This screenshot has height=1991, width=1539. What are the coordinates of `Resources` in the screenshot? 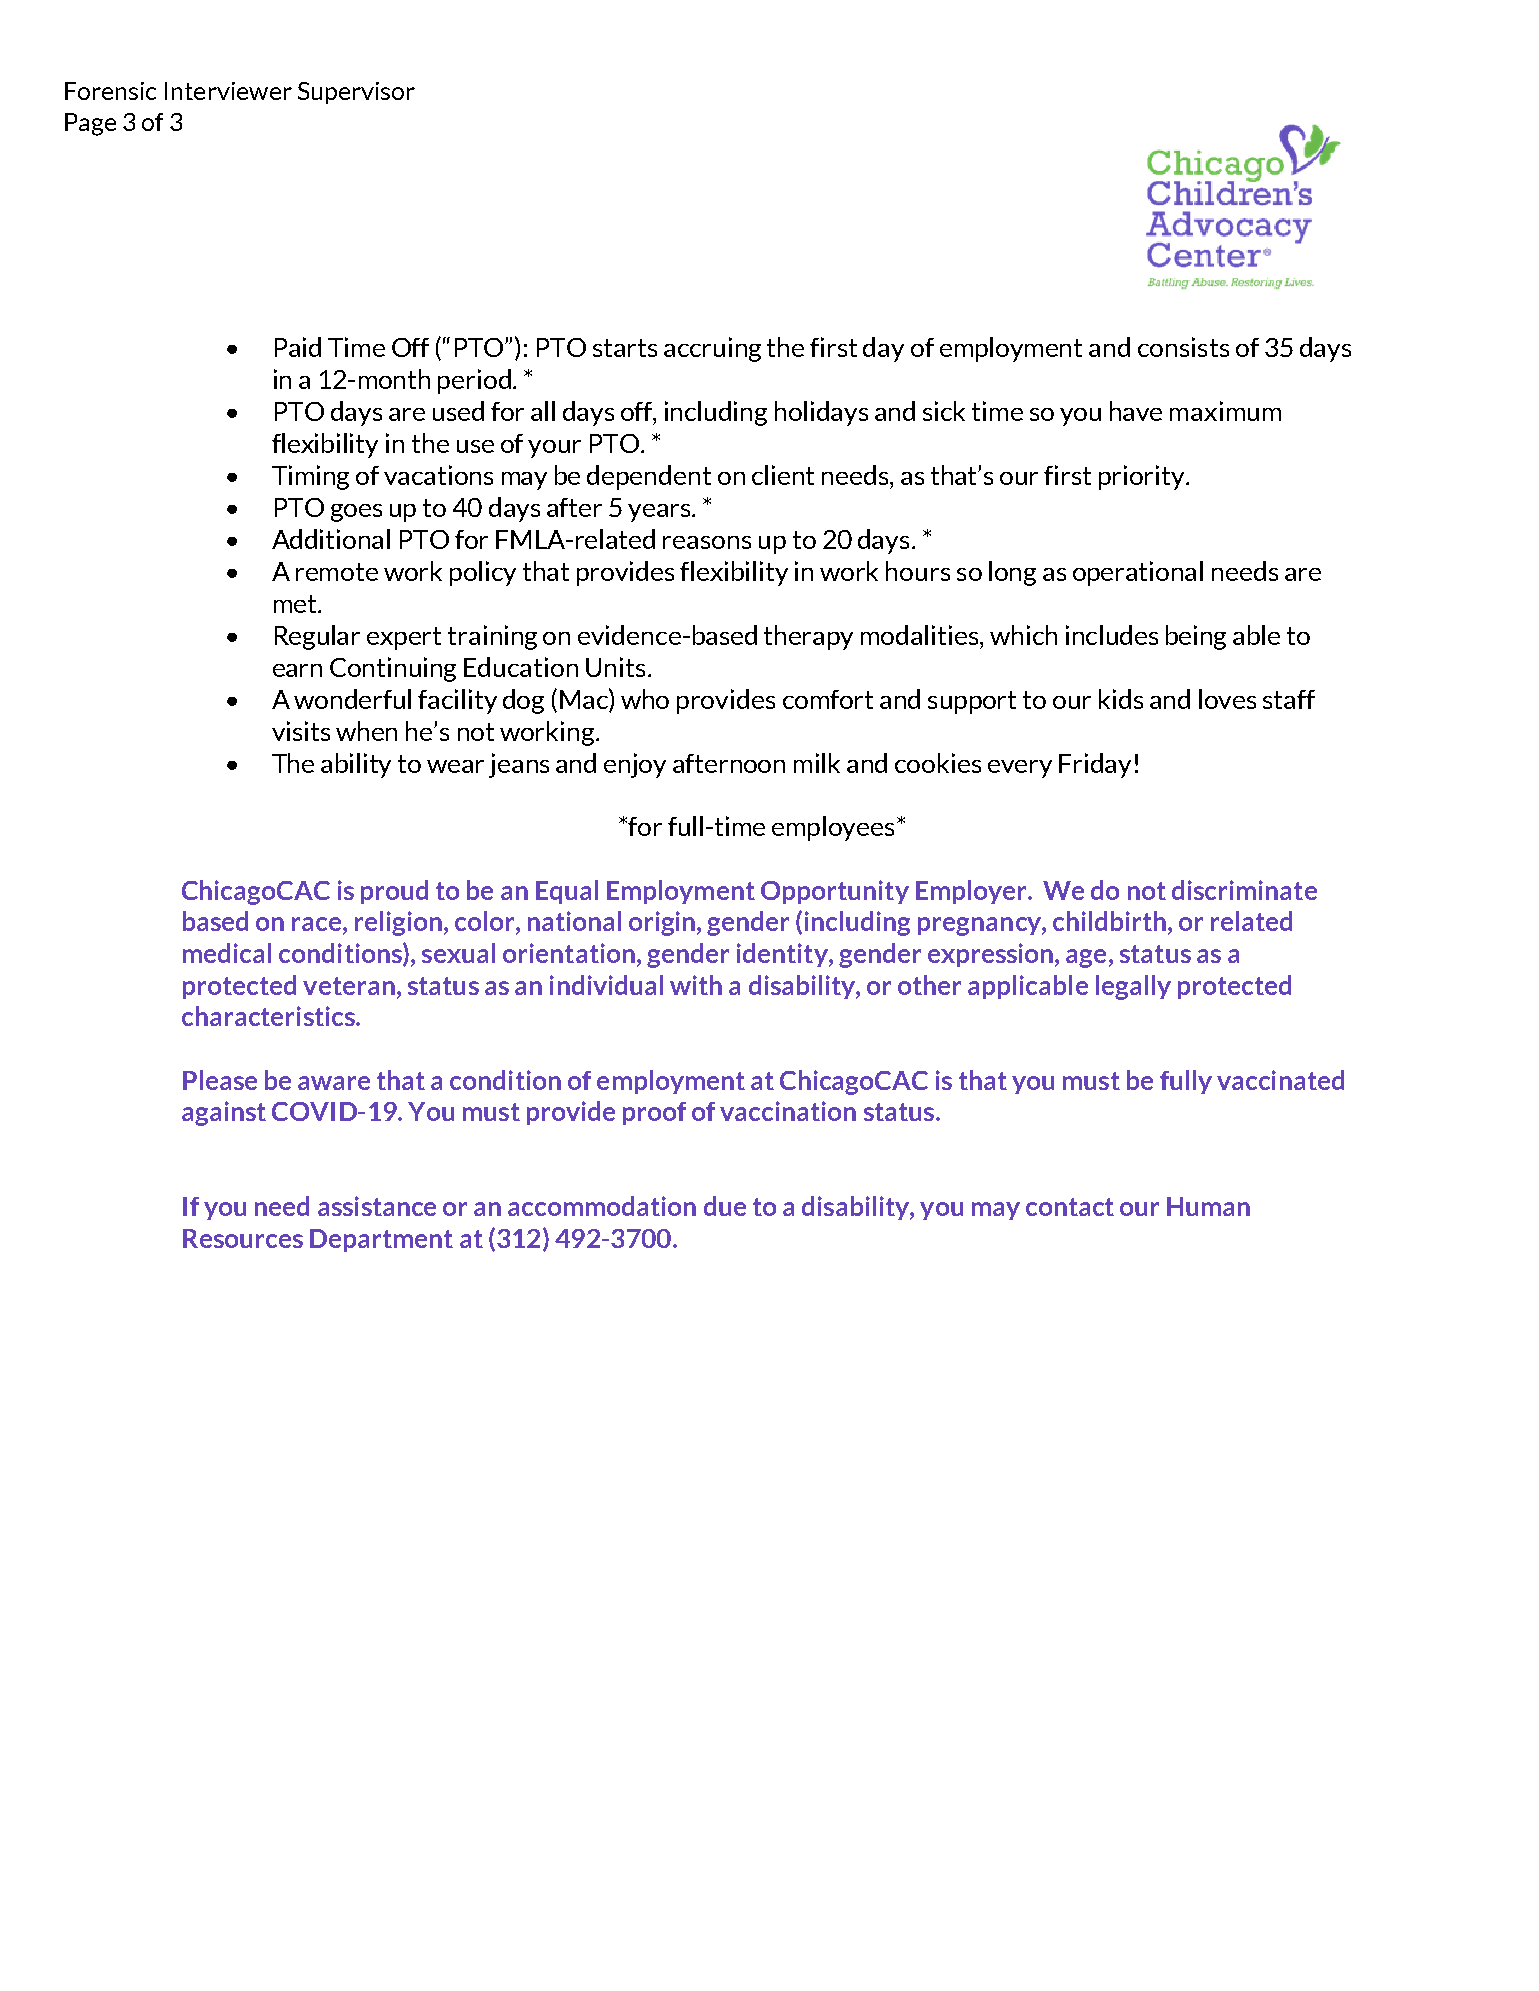 It's located at (243, 1238).
